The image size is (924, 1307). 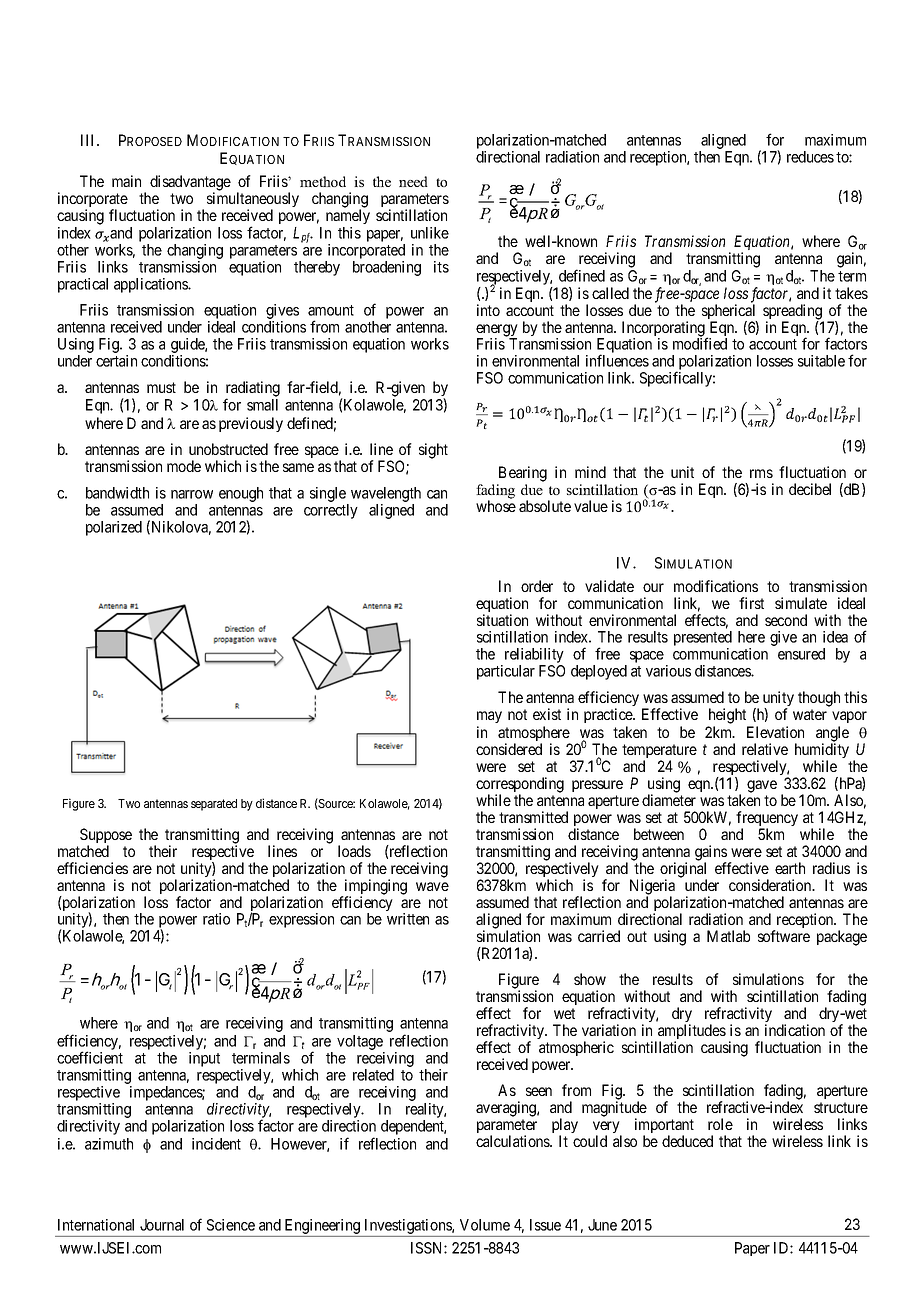 I want to click on separated, so click(x=214, y=805).
